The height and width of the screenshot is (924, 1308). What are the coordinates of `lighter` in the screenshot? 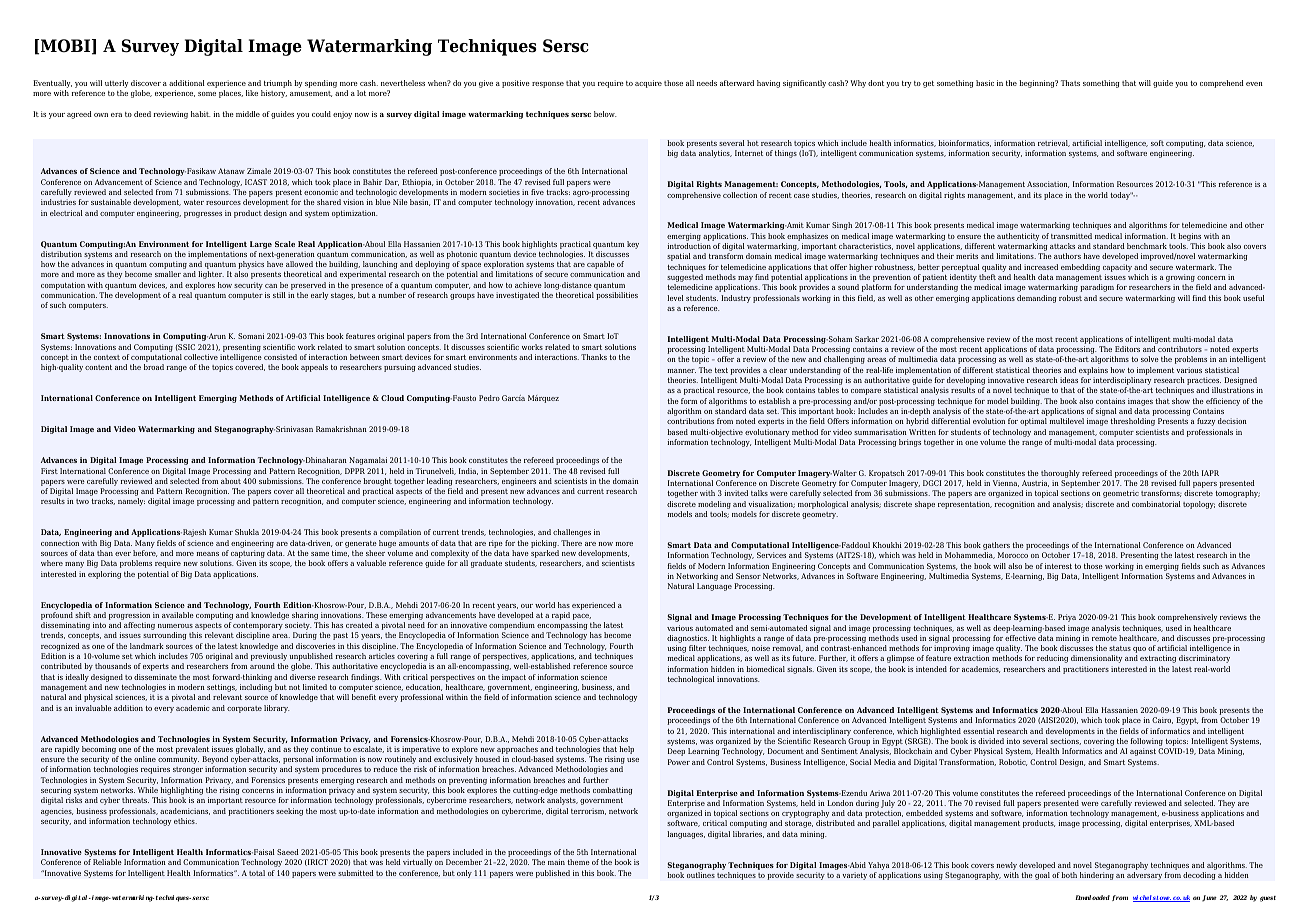 It's located at (211, 275).
